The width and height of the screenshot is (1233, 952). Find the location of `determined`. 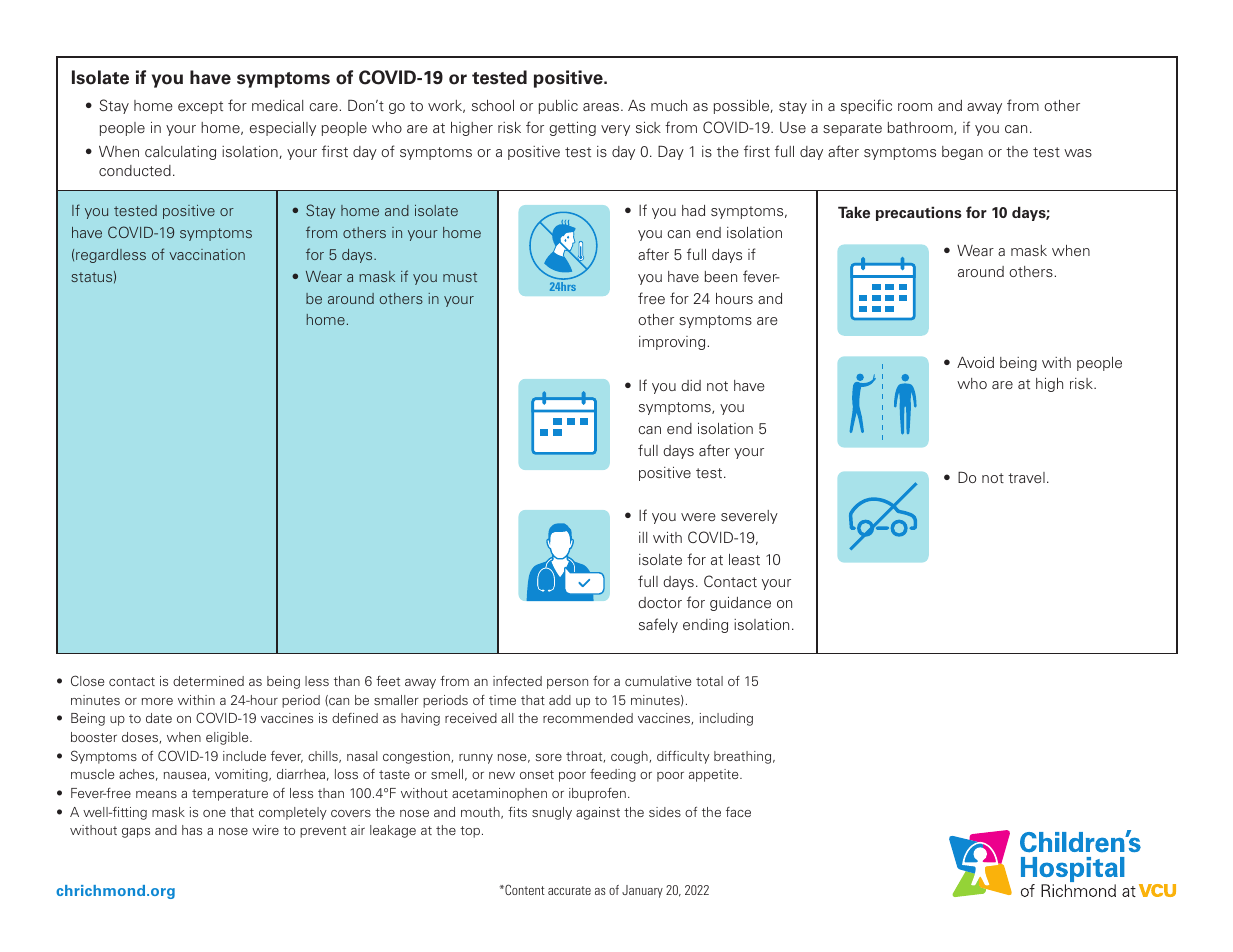

determined is located at coordinates (208, 681).
